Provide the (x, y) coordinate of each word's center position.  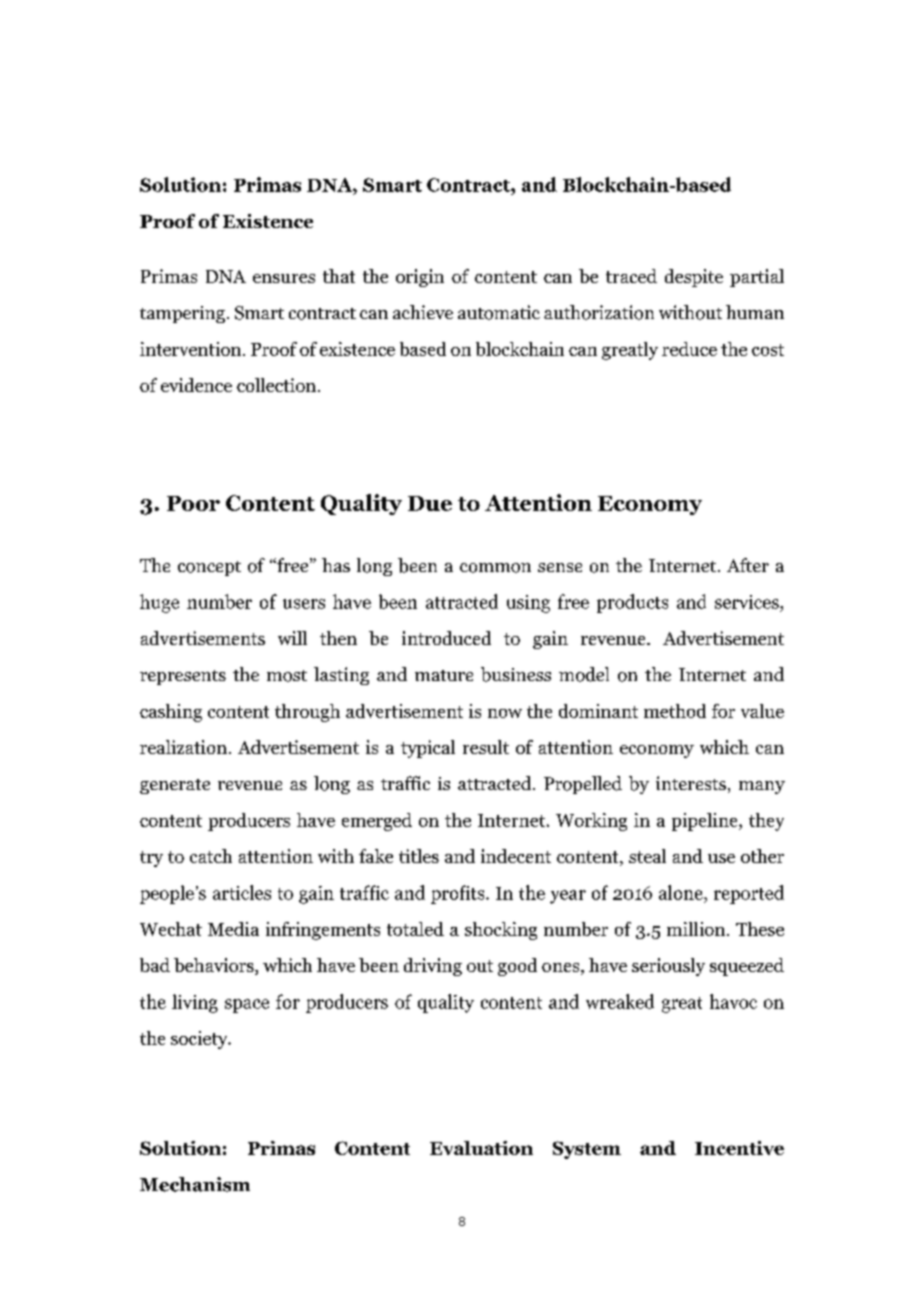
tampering (182, 314)
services (748, 602)
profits (459, 894)
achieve (423, 312)
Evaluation (481, 1148)
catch (211, 856)
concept (209, 568)
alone (682, 892)
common (495, 568)
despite (694, 278)
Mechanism (195, 1184)
